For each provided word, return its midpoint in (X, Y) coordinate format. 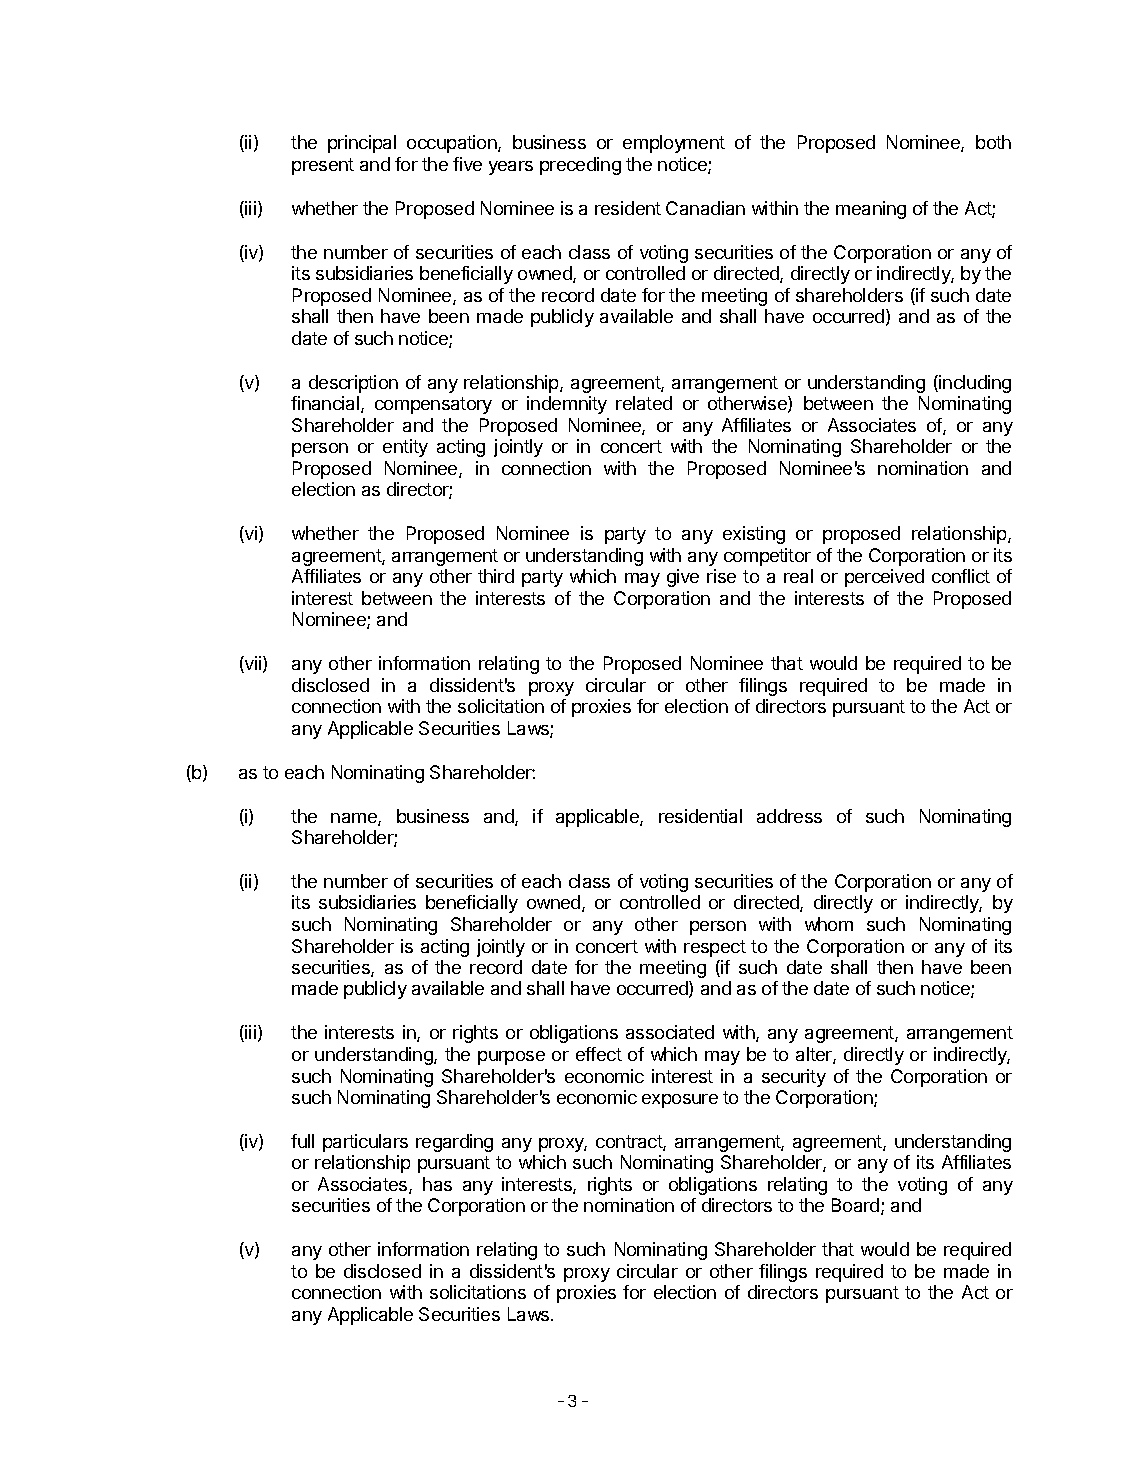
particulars (365, 1143)
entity (405, 448)
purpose (511, 1058)
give (683, 578)
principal (362, 144)
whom (829, 924)
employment (674, 144)
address (789, 816)
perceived (884, 578)
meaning (871, 210)
